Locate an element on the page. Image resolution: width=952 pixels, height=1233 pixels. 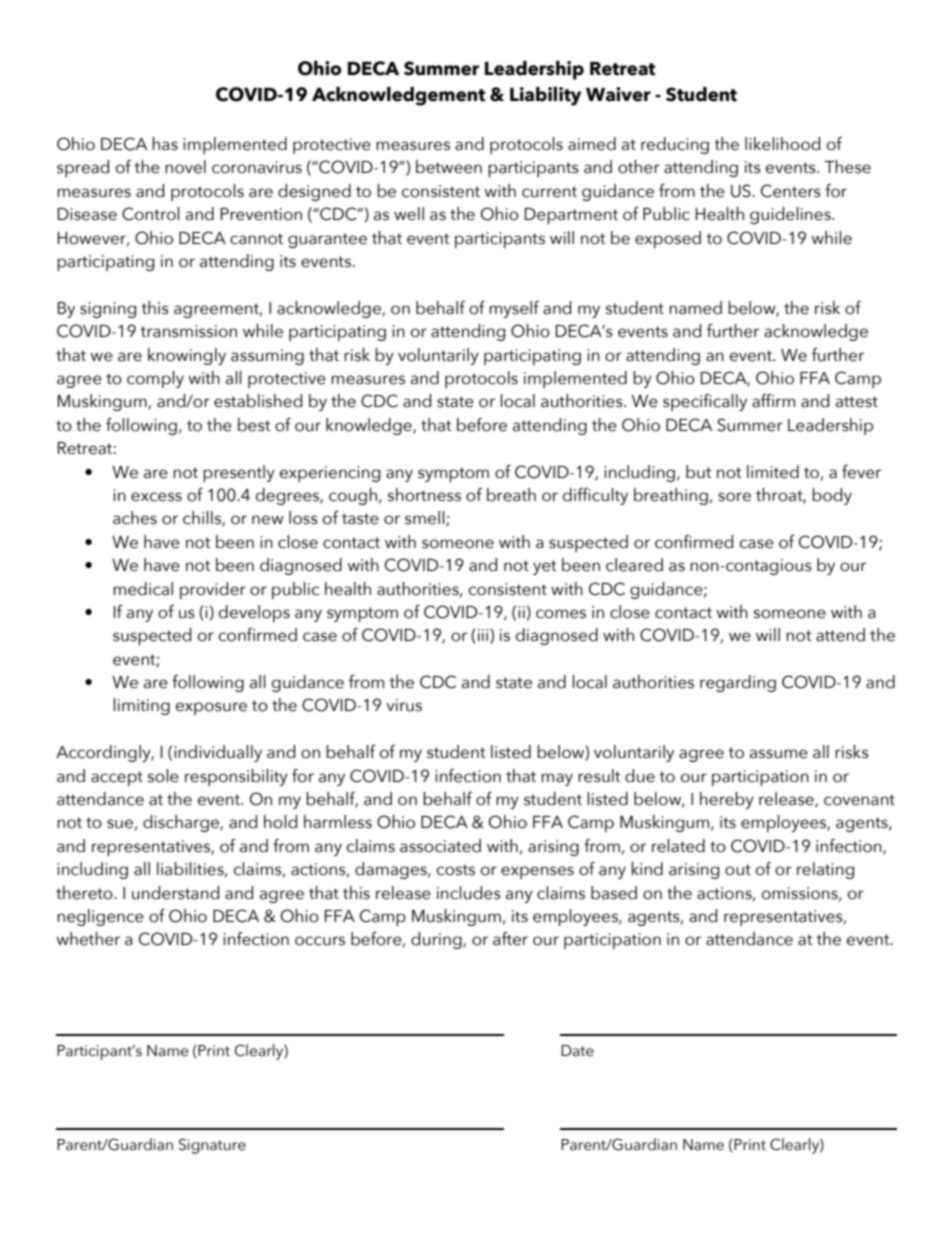
between is located at coordinates (449, 167).
